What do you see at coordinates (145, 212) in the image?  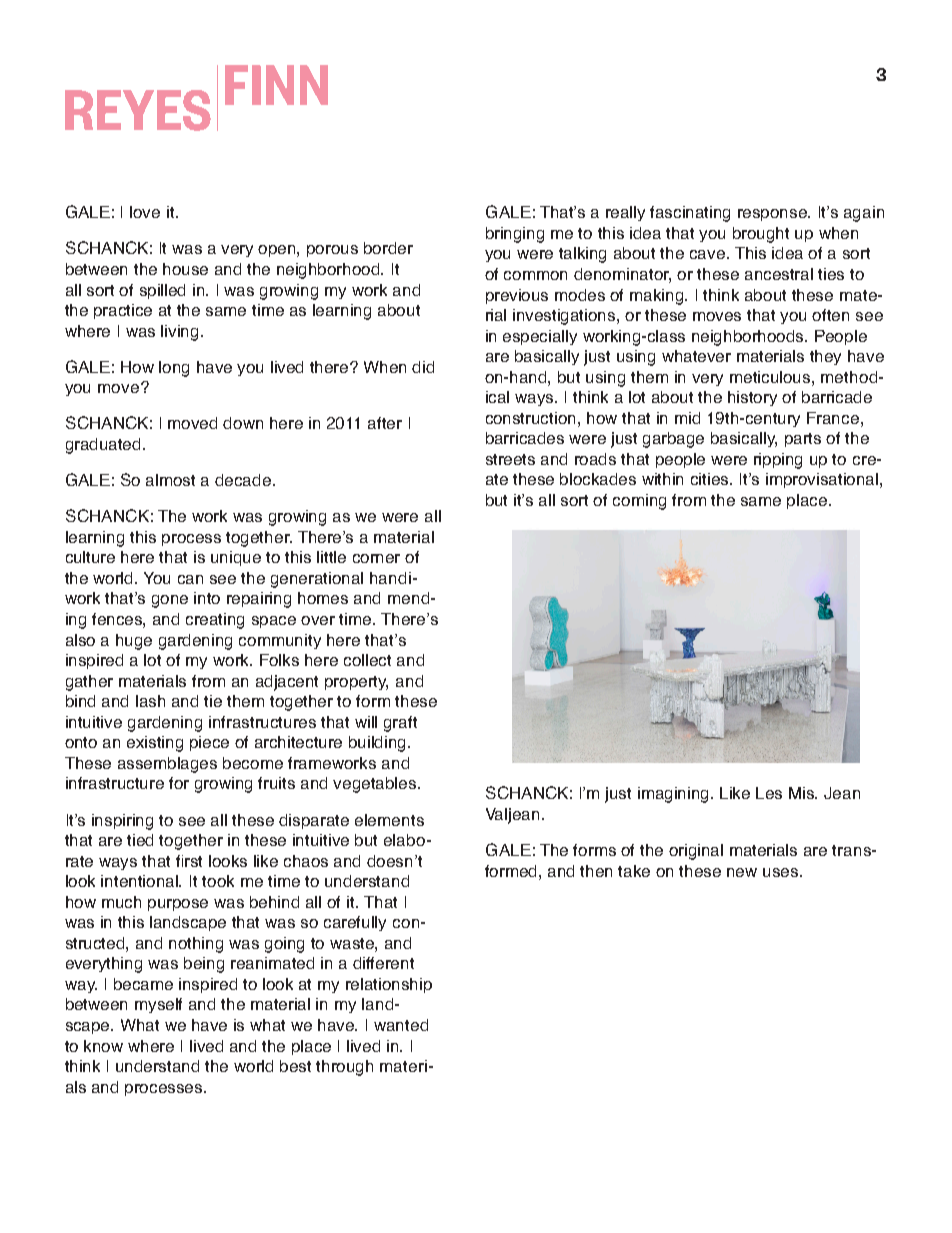 I see `love` at bounding box center [145, 212].
